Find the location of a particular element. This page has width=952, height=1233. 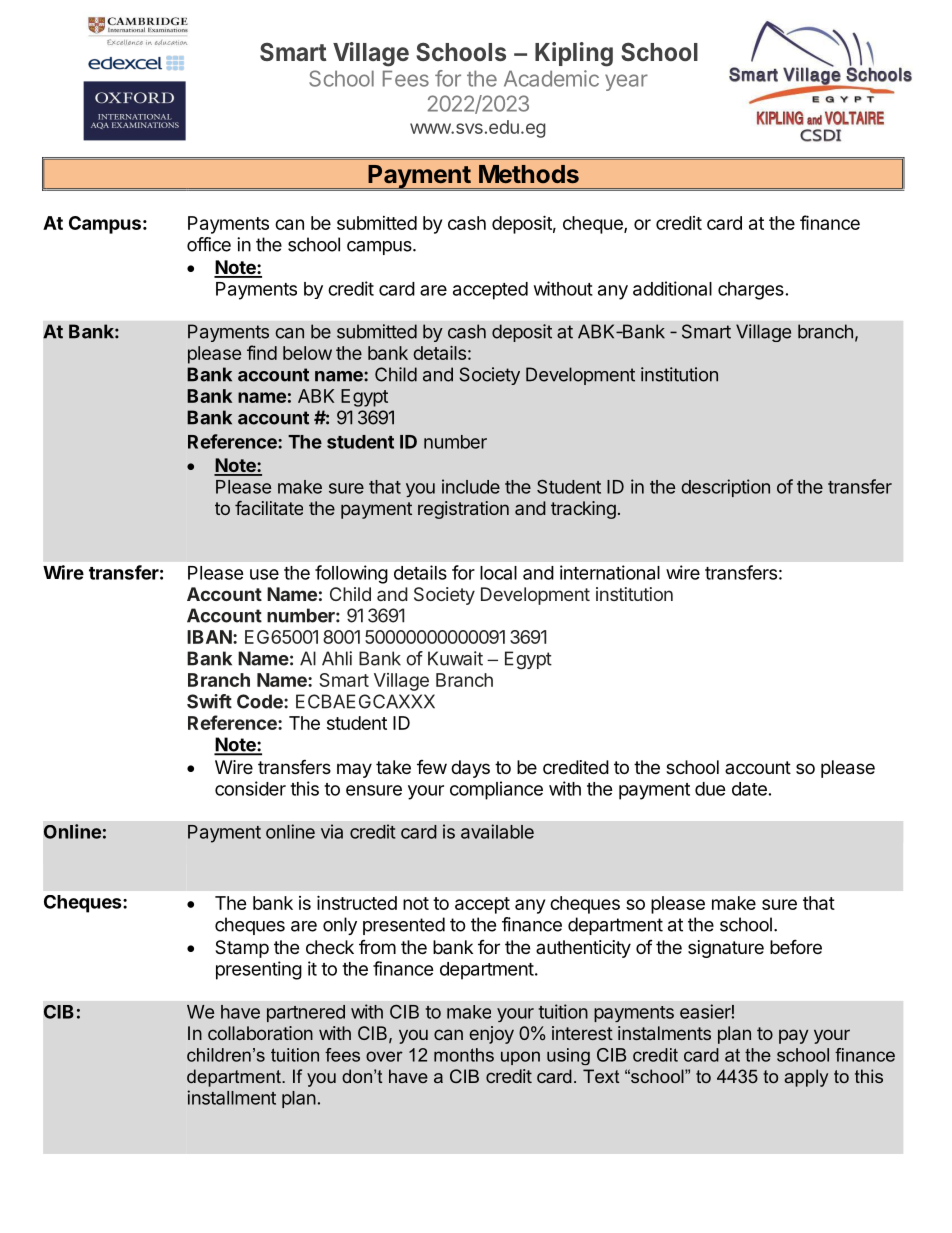

find is located at coordinates (262, 352).
